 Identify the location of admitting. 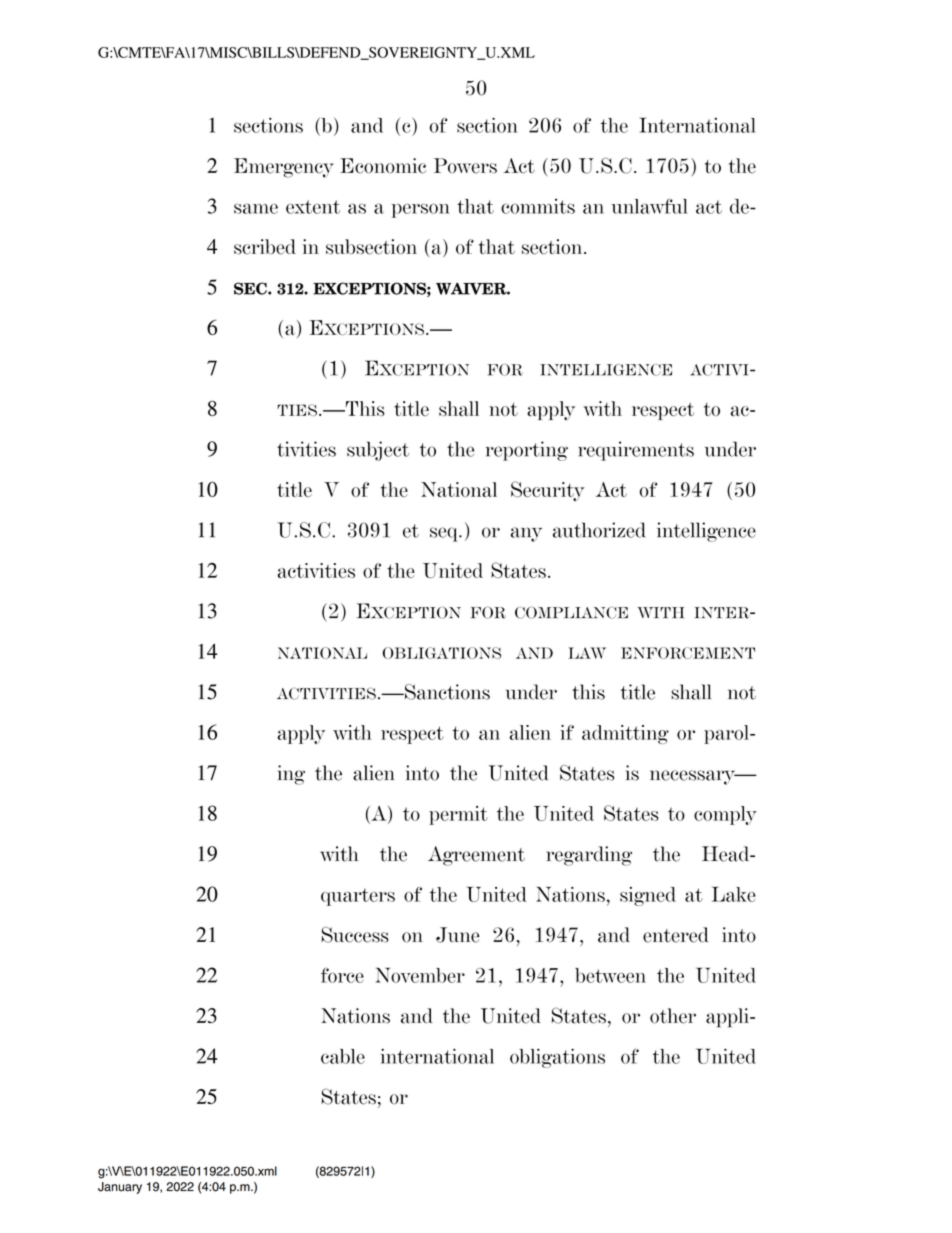
(625, 734).
